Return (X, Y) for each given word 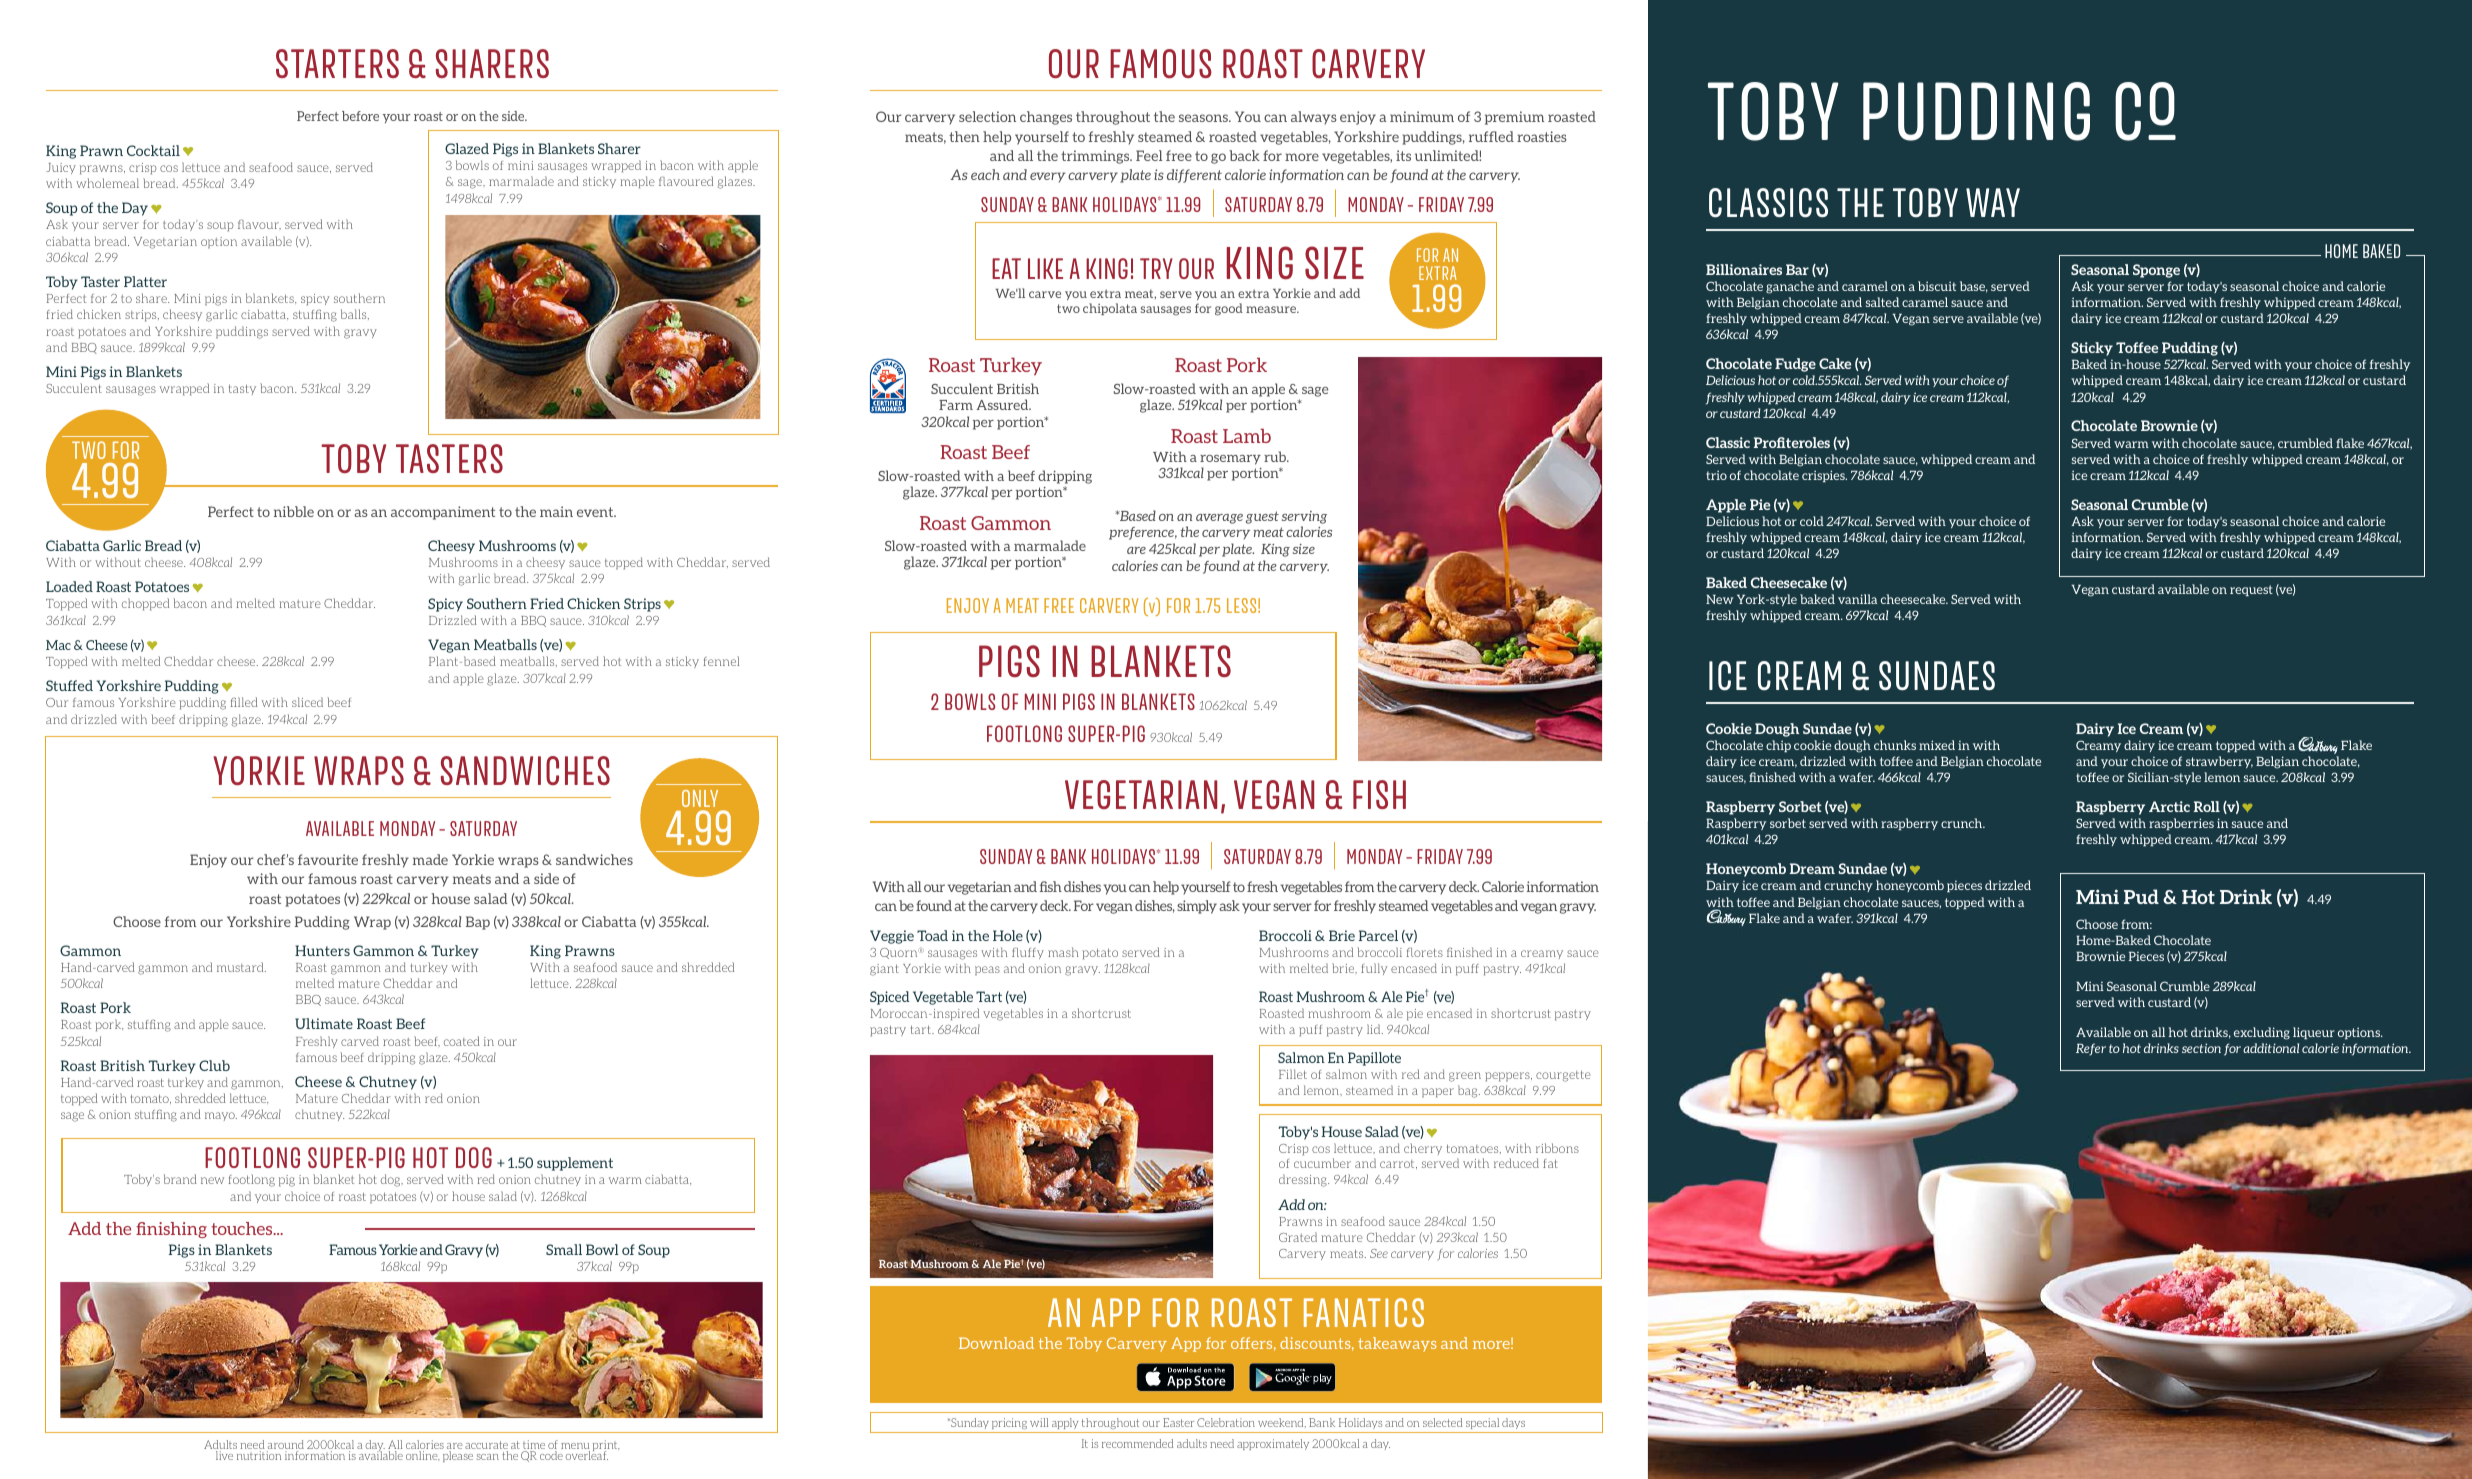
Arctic (2169, 806)
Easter (1178, 1422)
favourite (328, 859)
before (360, 116)
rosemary (1230, 460)
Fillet (1293, 1074)
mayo (221, 1116)
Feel (1149, 155)
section (2201, 1048)
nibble (294, 511)
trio (1716, 475)
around (285, 1446)
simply (1197, 907)
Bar (1797, 269)
